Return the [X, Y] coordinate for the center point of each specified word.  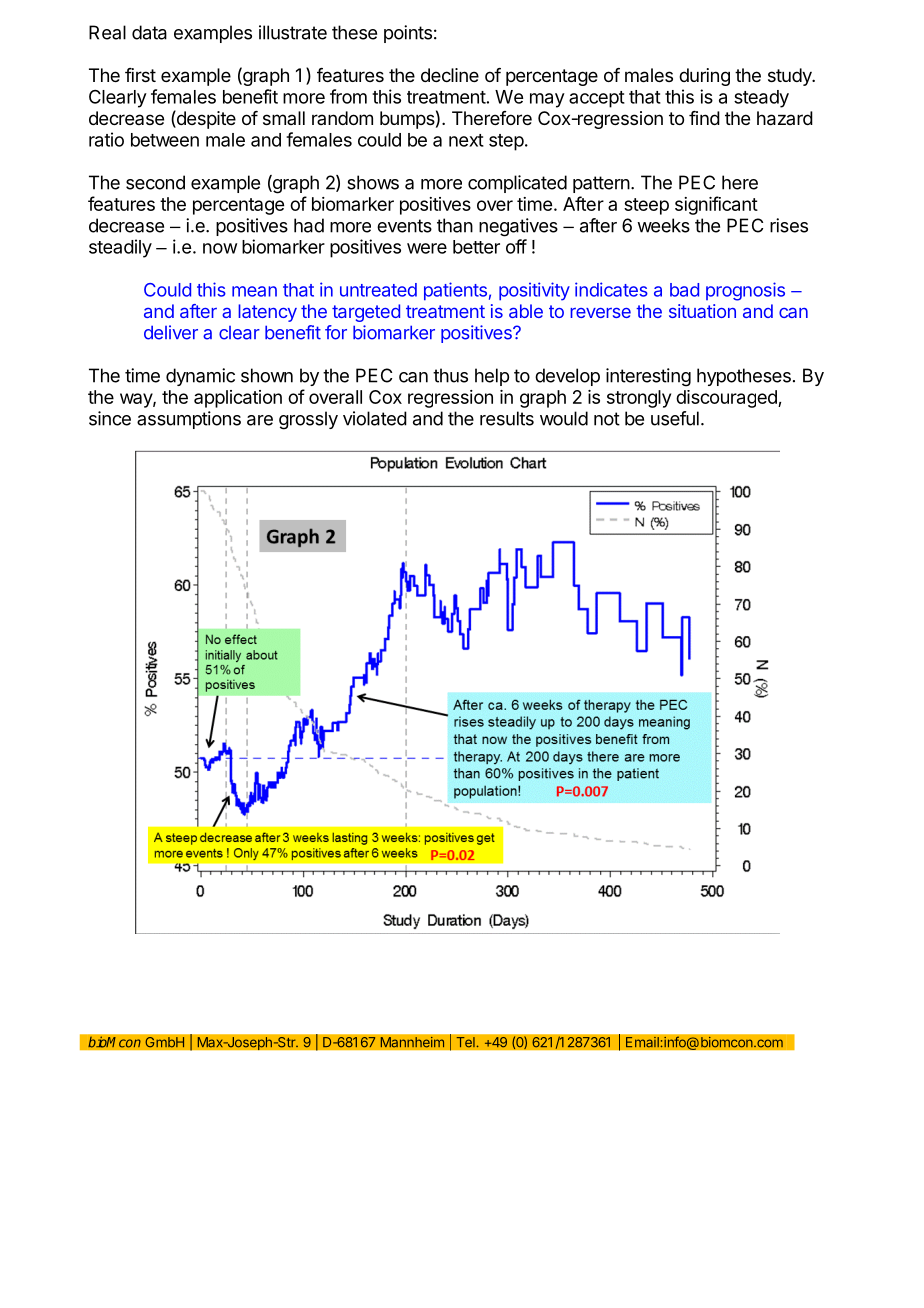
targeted [366, 313]
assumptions [189, 420]
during [704, 77]
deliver [171, 332]
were [427, 248]
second [155, 182]
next [466, 140]
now [220, 248]
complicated [517, 184]
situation [702, 311]
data [149, 32]
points [408, 34]
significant [716, 205]
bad [684, 290]
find [704, 118]
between [165, 140]
